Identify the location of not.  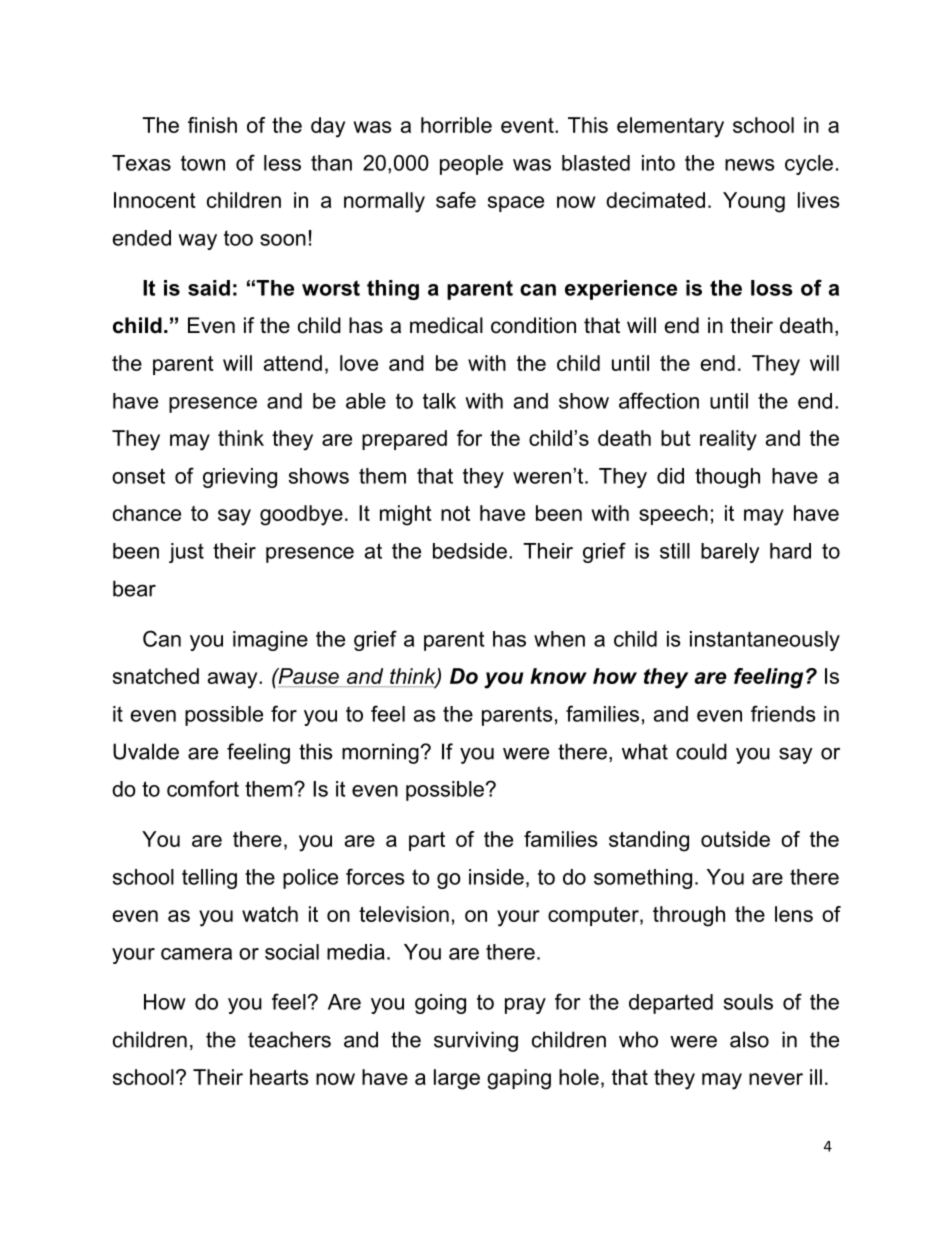
(455, 513).
